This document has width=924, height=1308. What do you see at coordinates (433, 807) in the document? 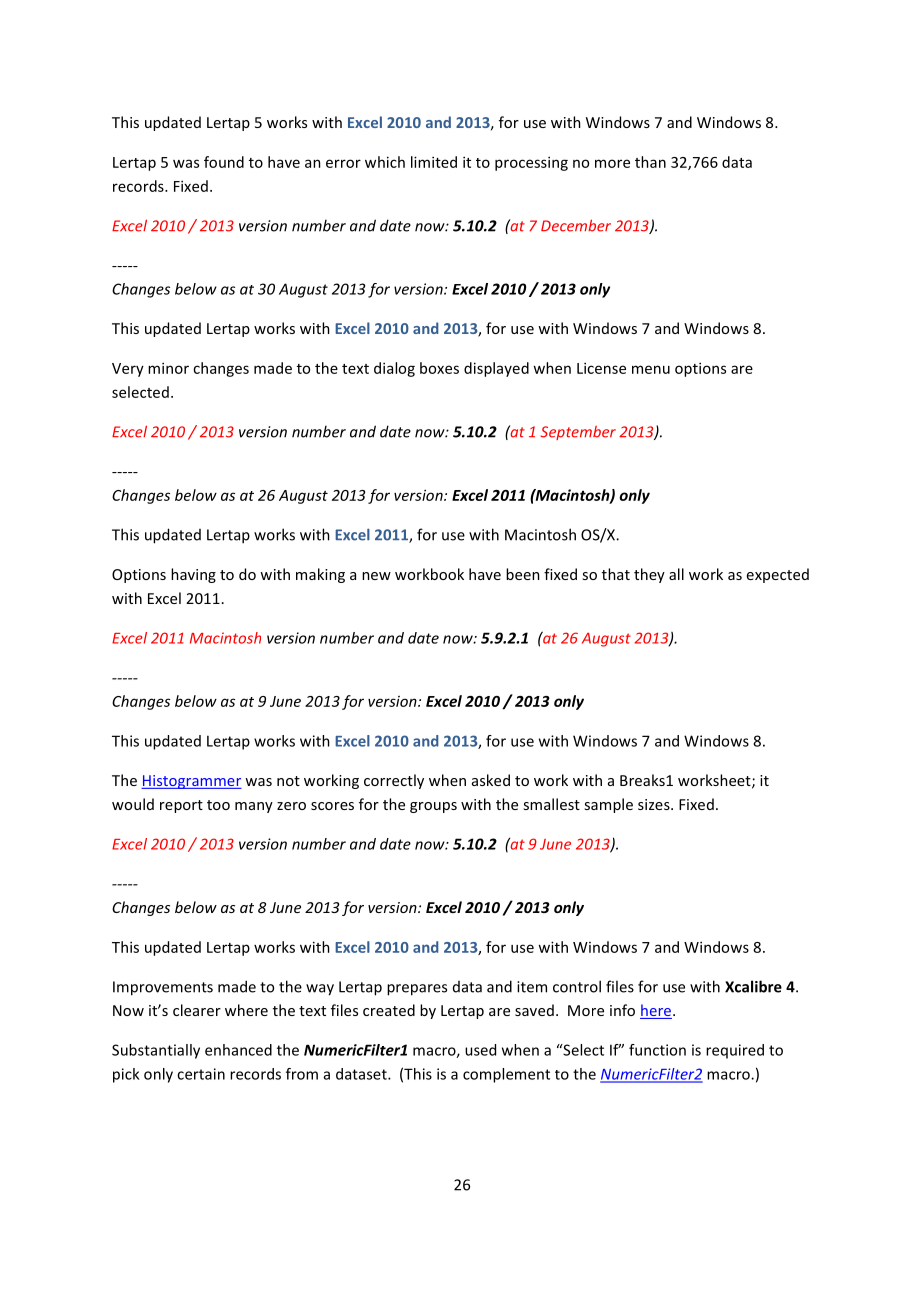
I see `groups` at bounding box center [433, 807].
